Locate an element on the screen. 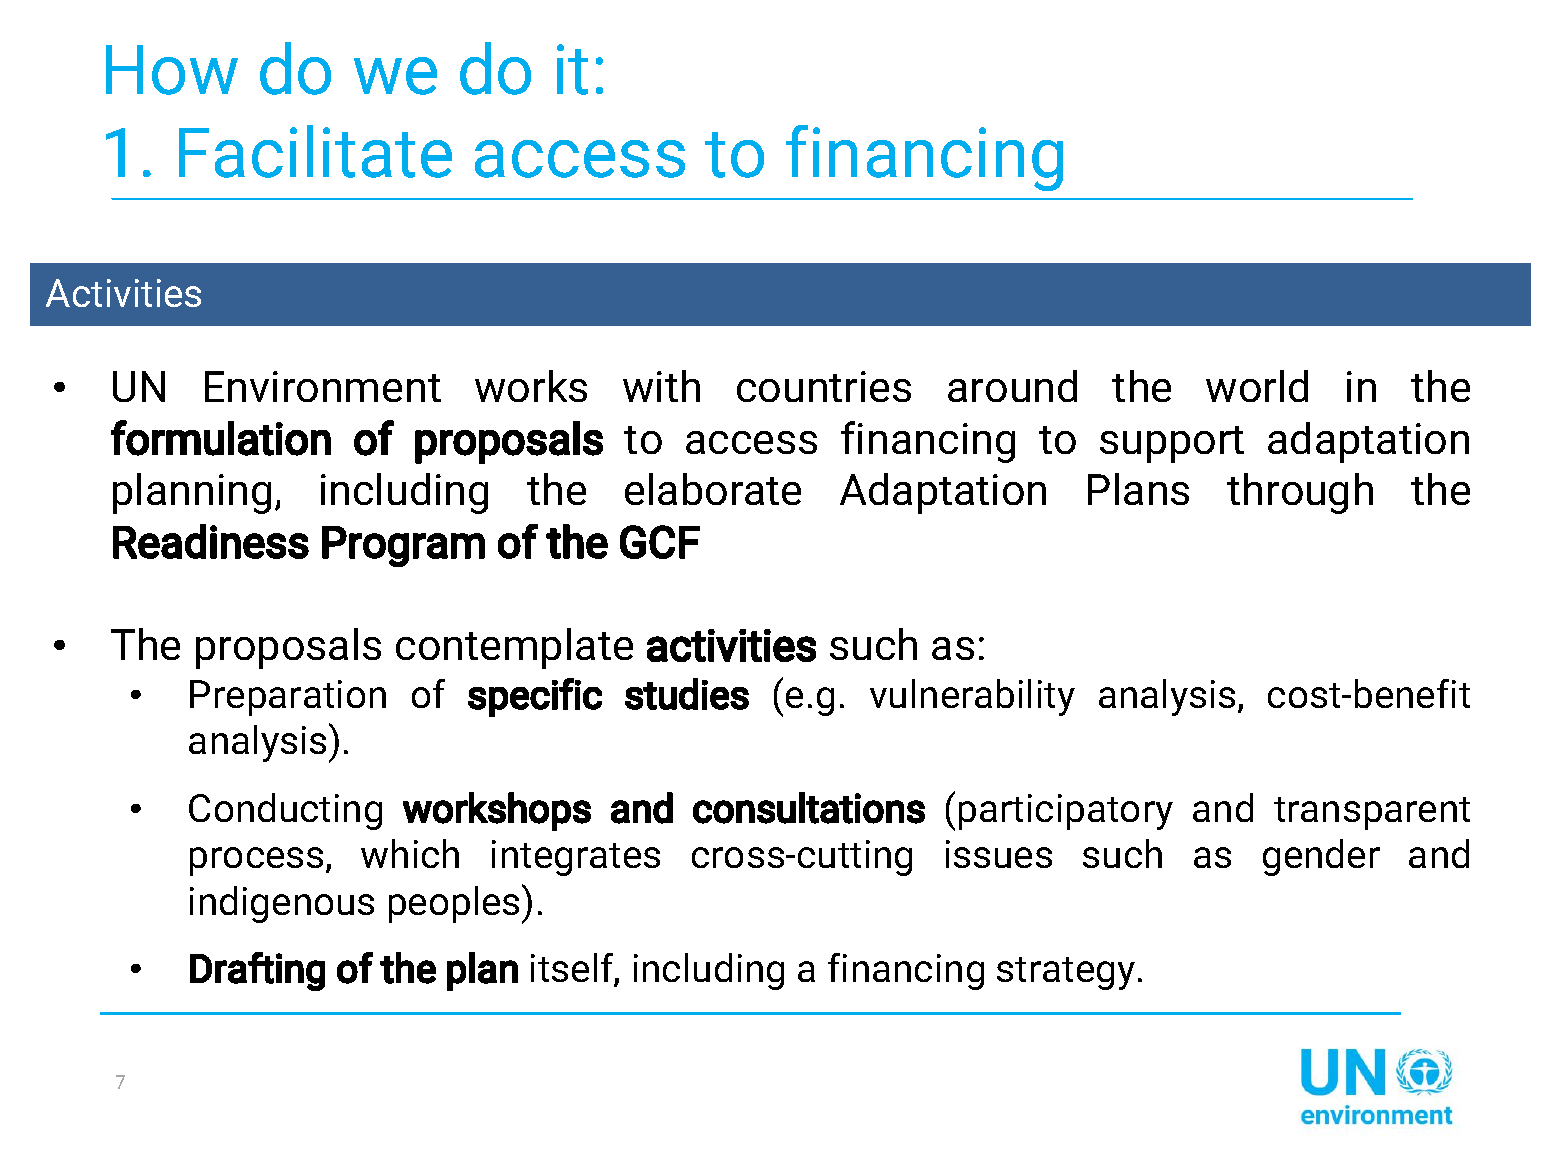 This screenshot has width=1549, height=1162. Facilitate is located at coordinates (315, 151).
